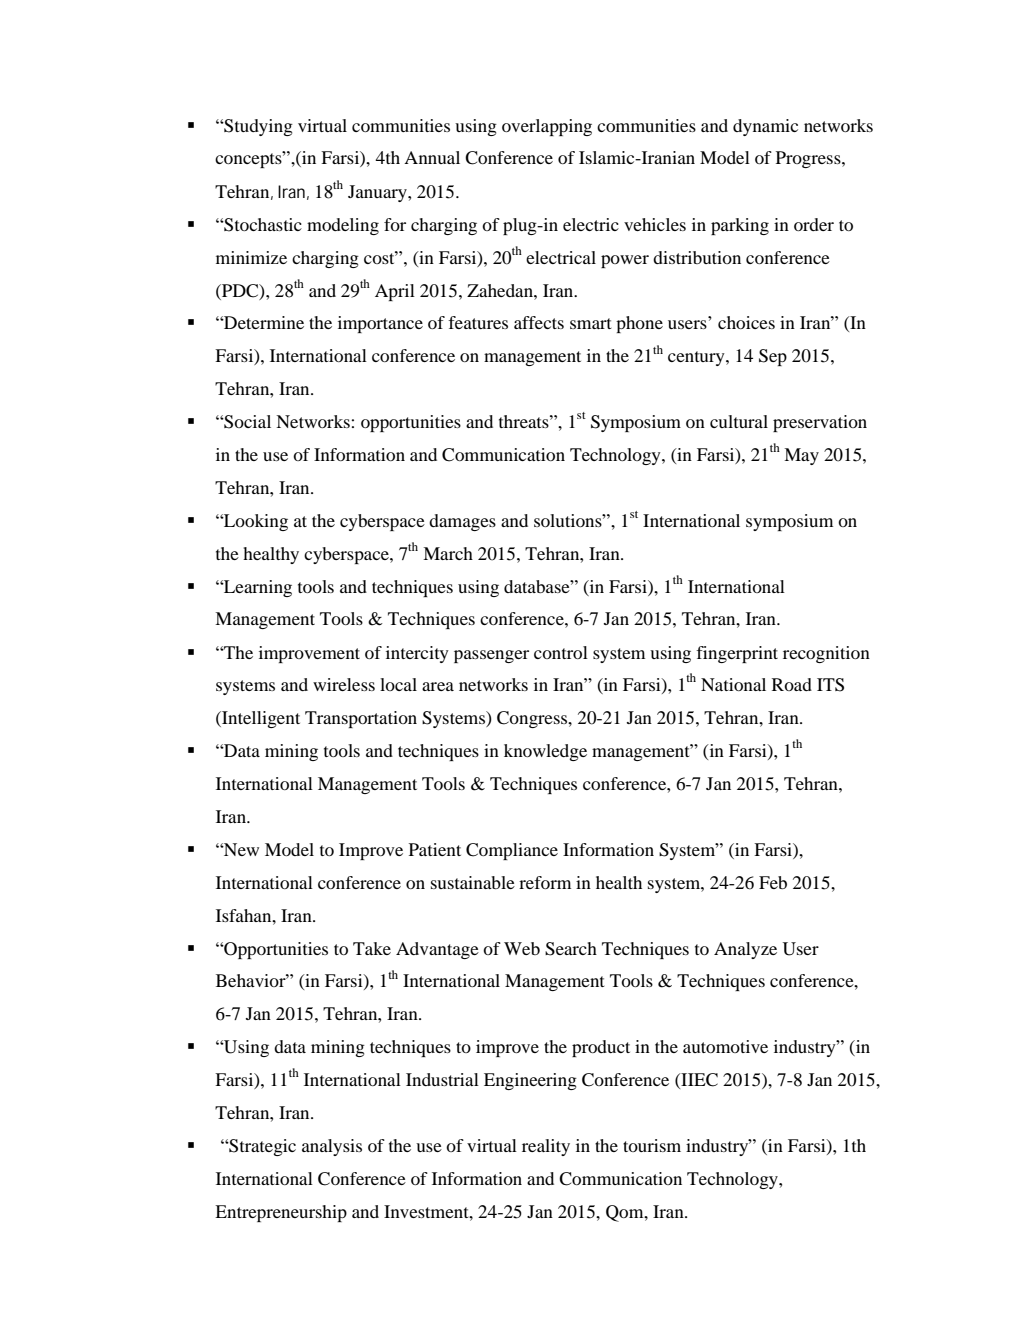  What do you see at coordinates (737, 654) in the screenshot?
I see `fingerprint` at bounding box center [737, 654].
